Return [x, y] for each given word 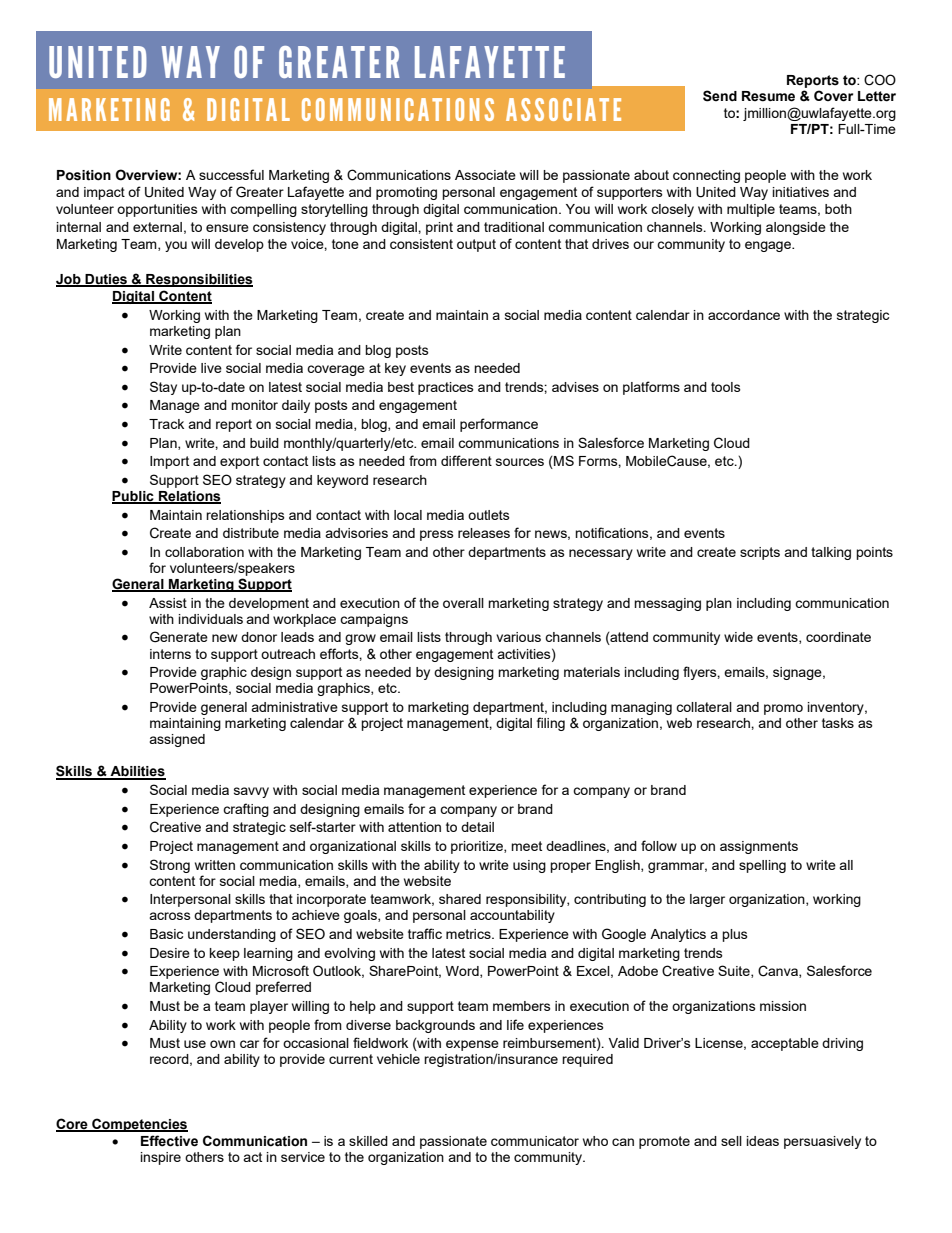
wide [738, 637]
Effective [169, 1141]
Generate [179, 637]
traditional [514, 227]
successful [231, 174]
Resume [768, 96]
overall [463, 603]
